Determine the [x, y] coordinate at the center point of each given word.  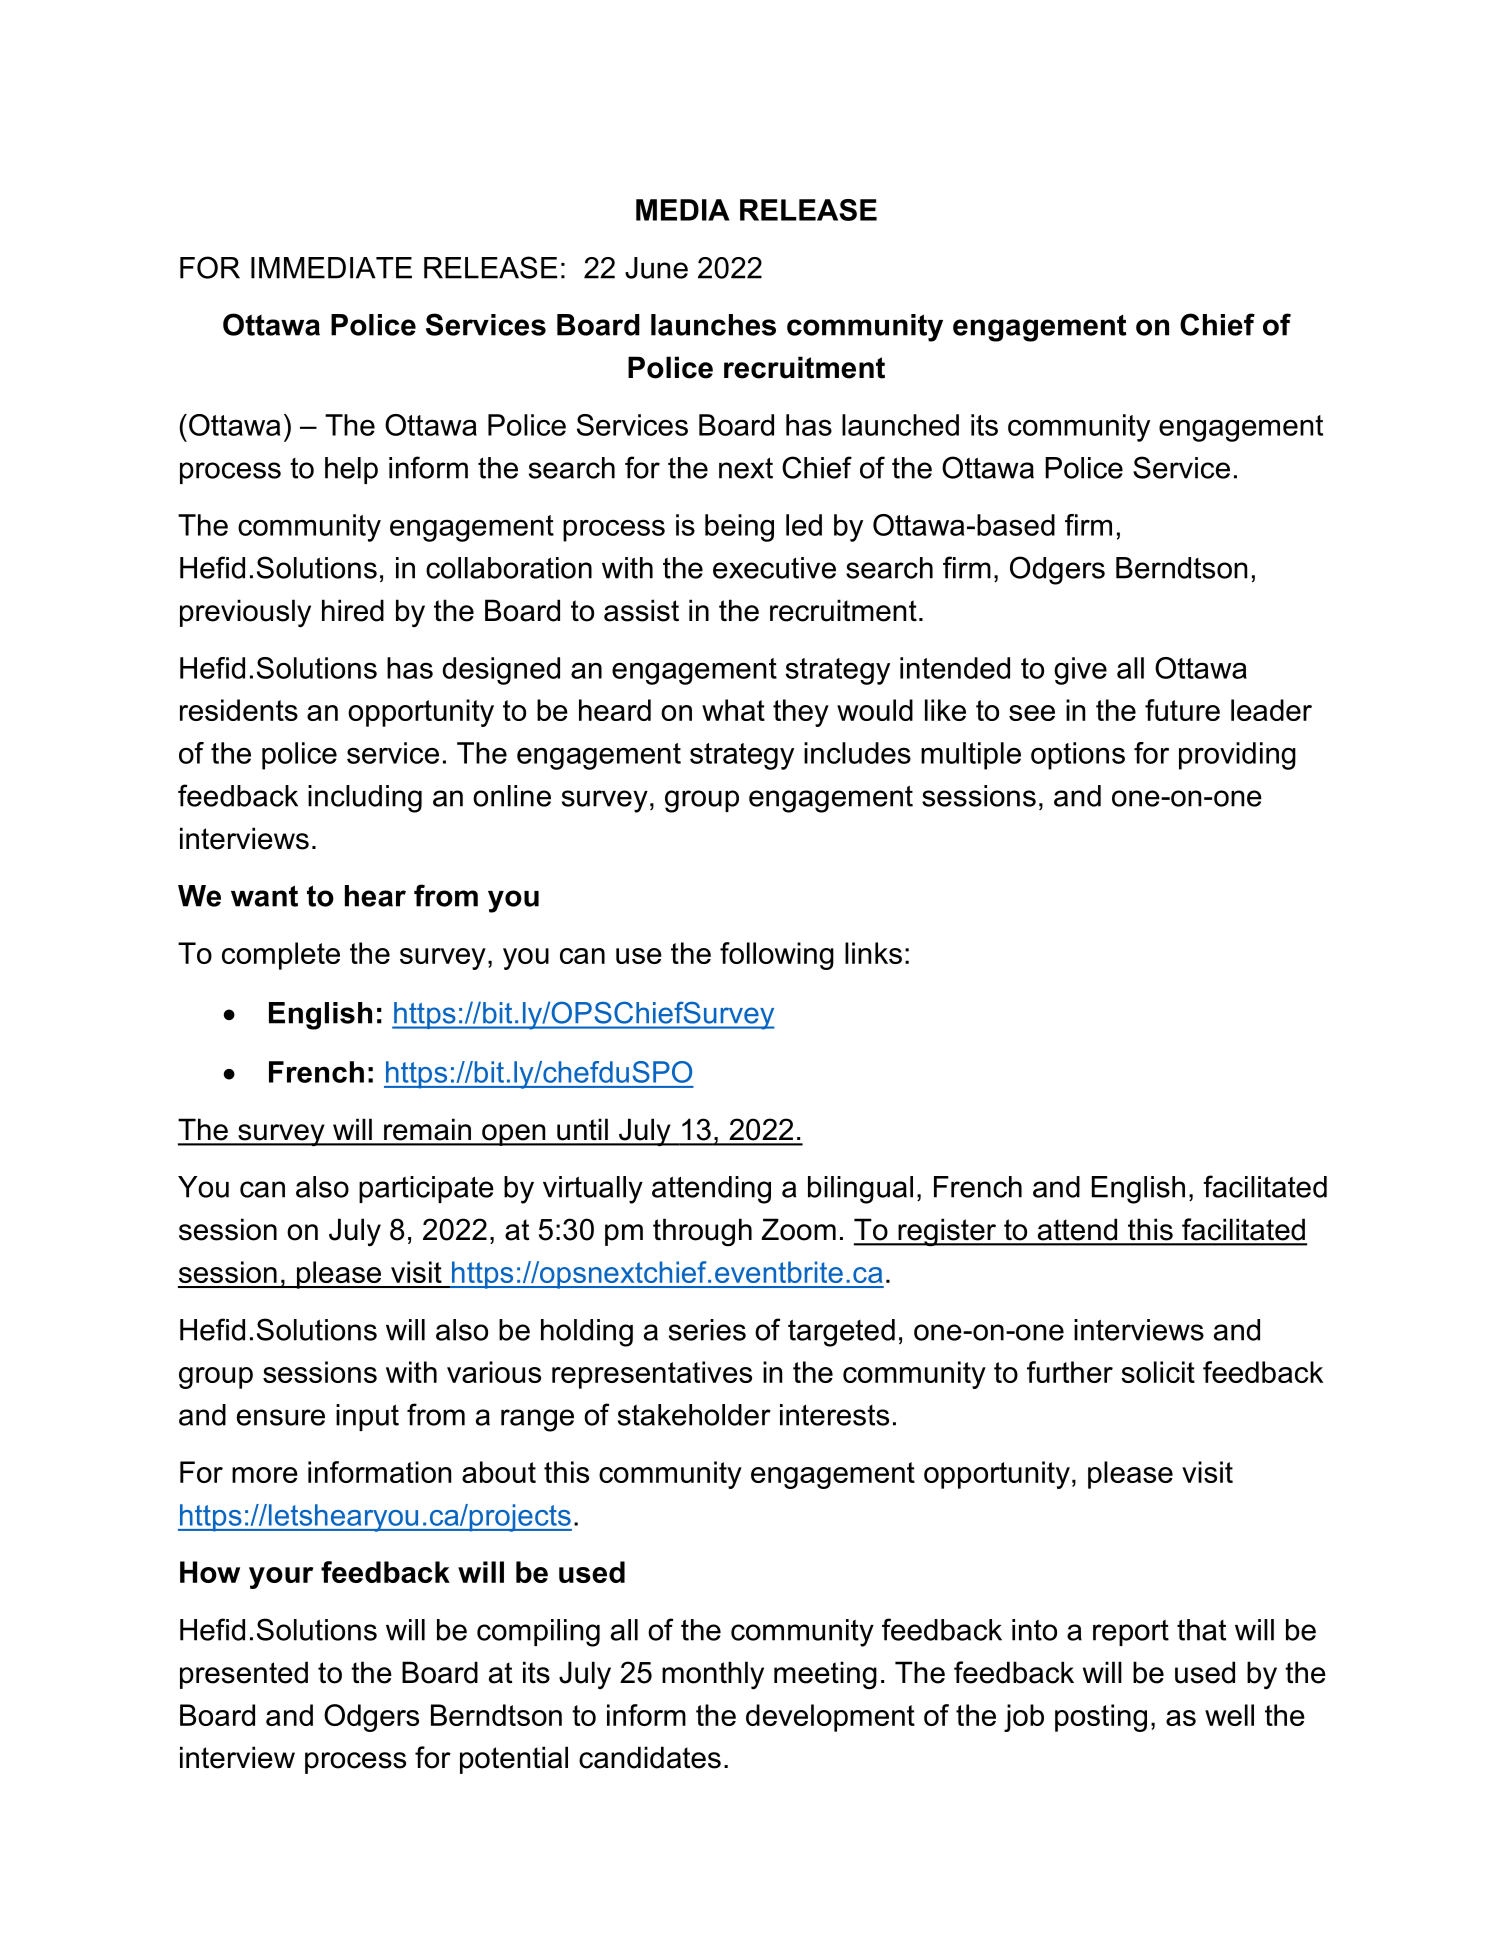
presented [244, 1675]
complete [281, 956]
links [873, 953]
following [777, 956]
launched [900, 425]
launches [713, 325]
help [351, 470]
